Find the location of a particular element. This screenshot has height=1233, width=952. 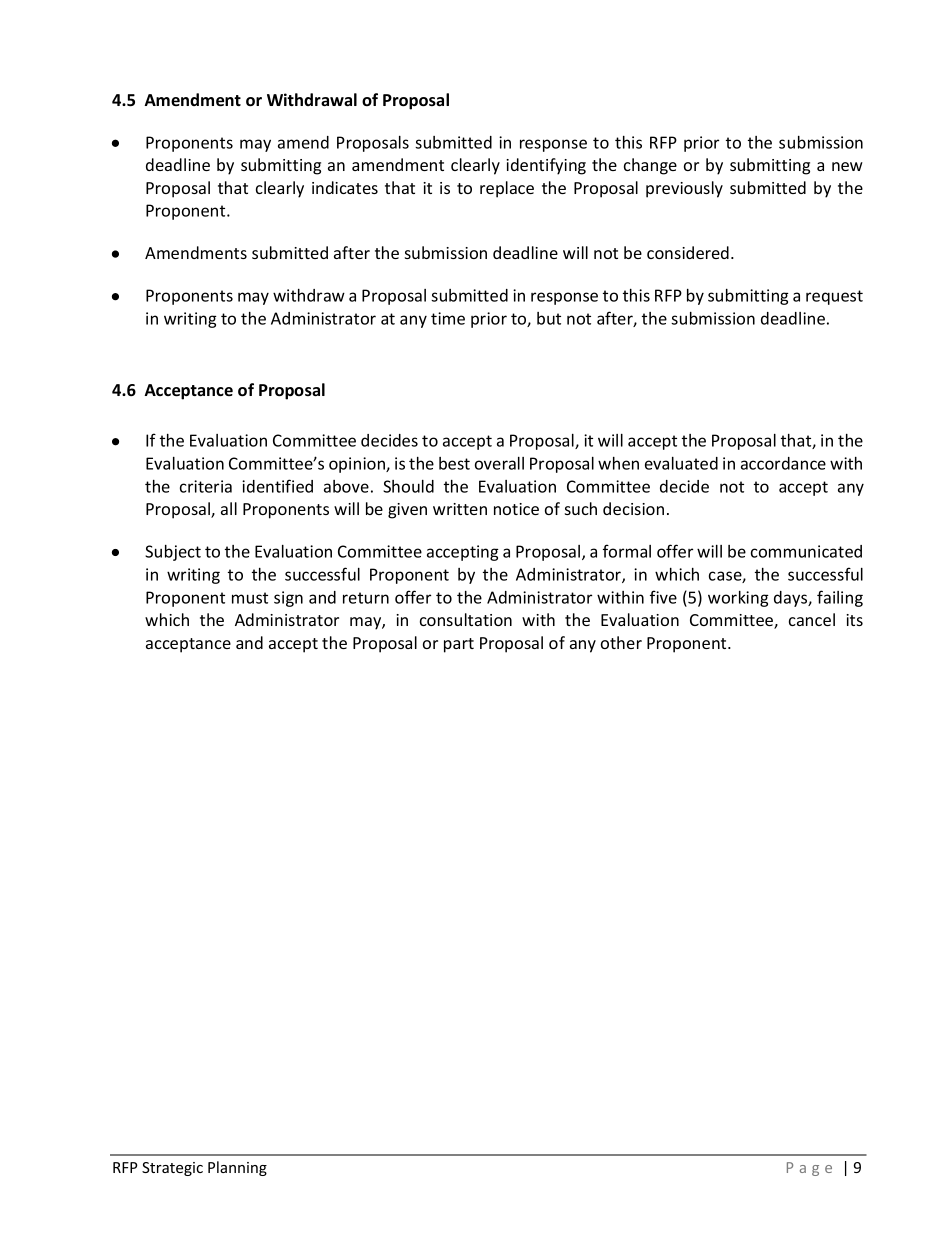

new is located at coordinates (847, 166).
